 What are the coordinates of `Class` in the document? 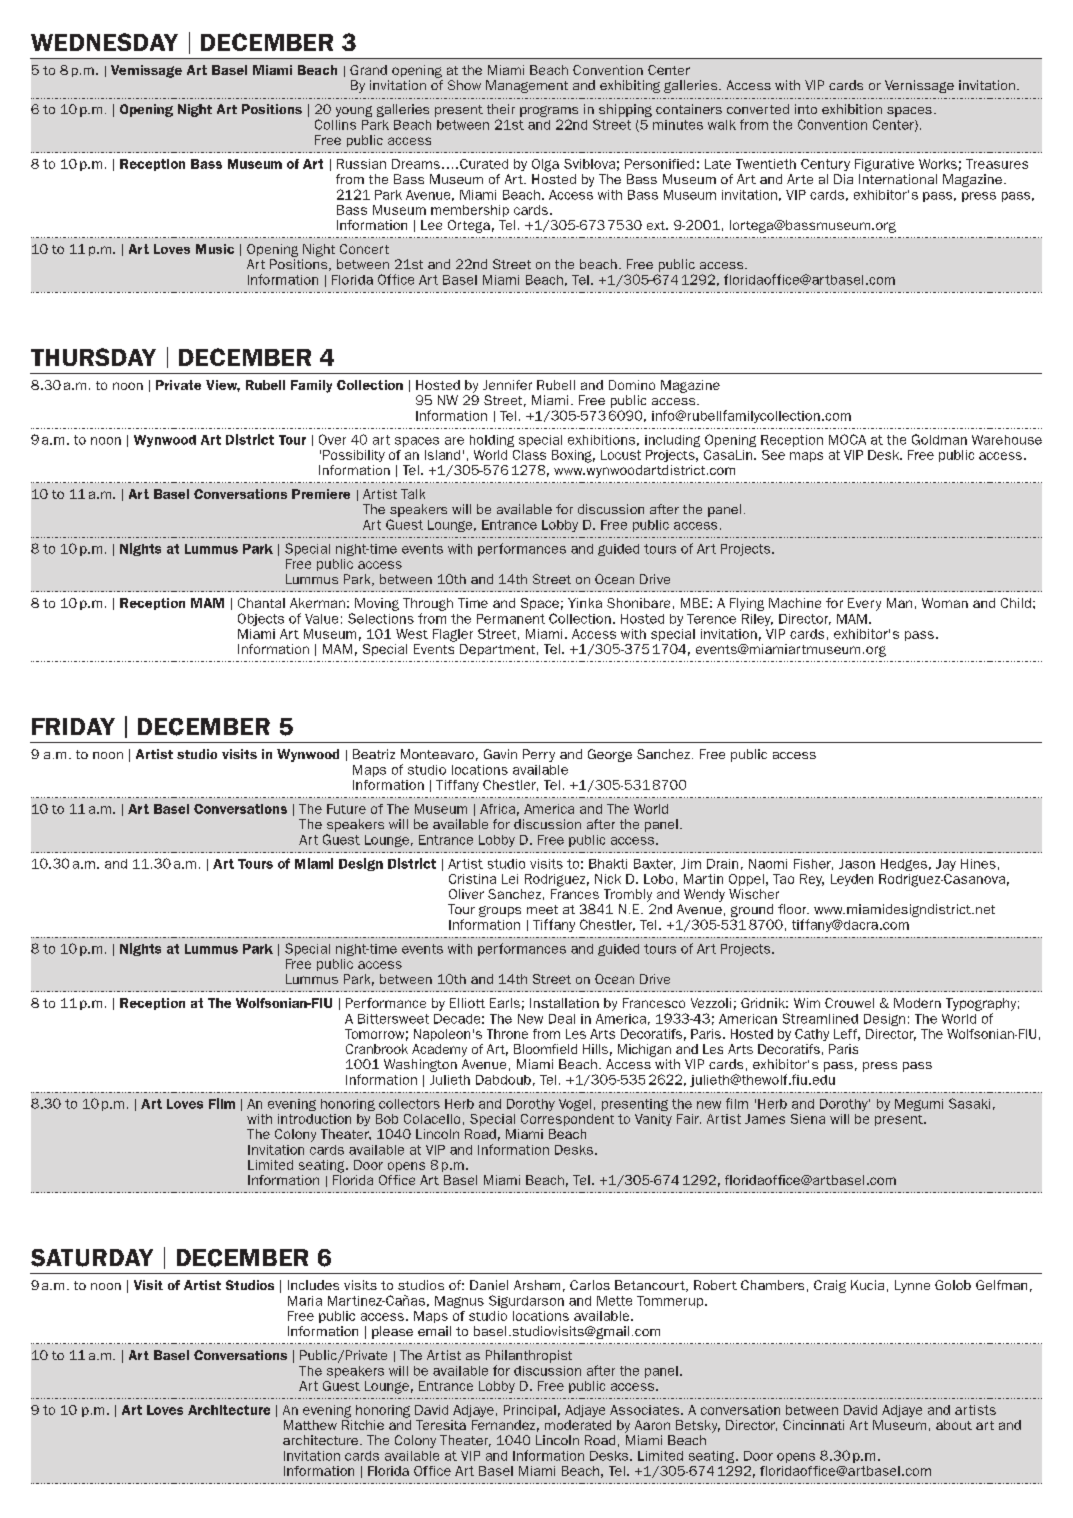 It's located at (529, 455).
